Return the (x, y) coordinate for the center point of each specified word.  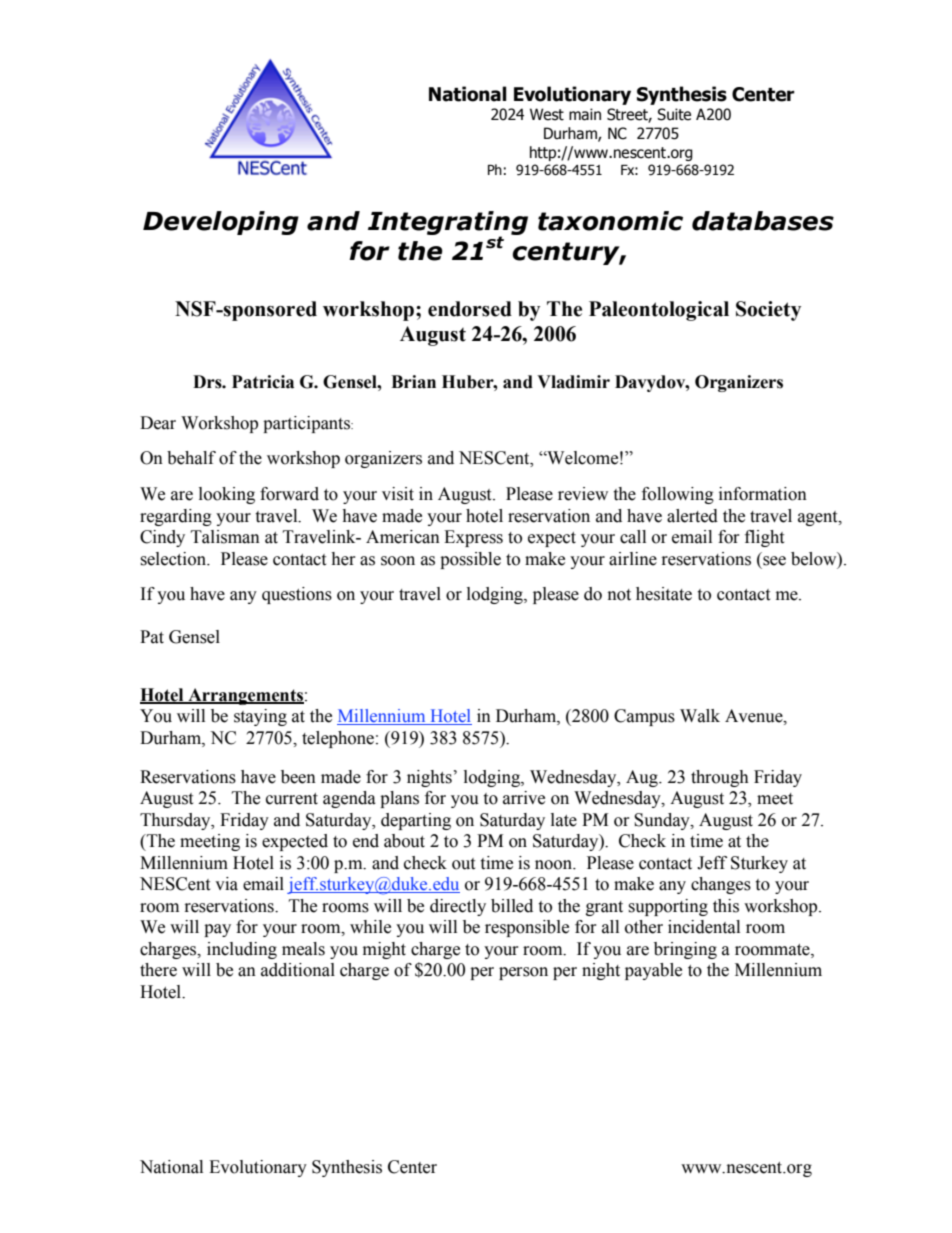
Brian (413, 382)
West (547, 114)
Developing (221, 223)
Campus (644, 717)
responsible (527, 928)
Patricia (263, 382)
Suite (674, 114)
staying (260, 717)
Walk (700, 716)
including (242, 950)
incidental (704, 927)
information (763, 494)
